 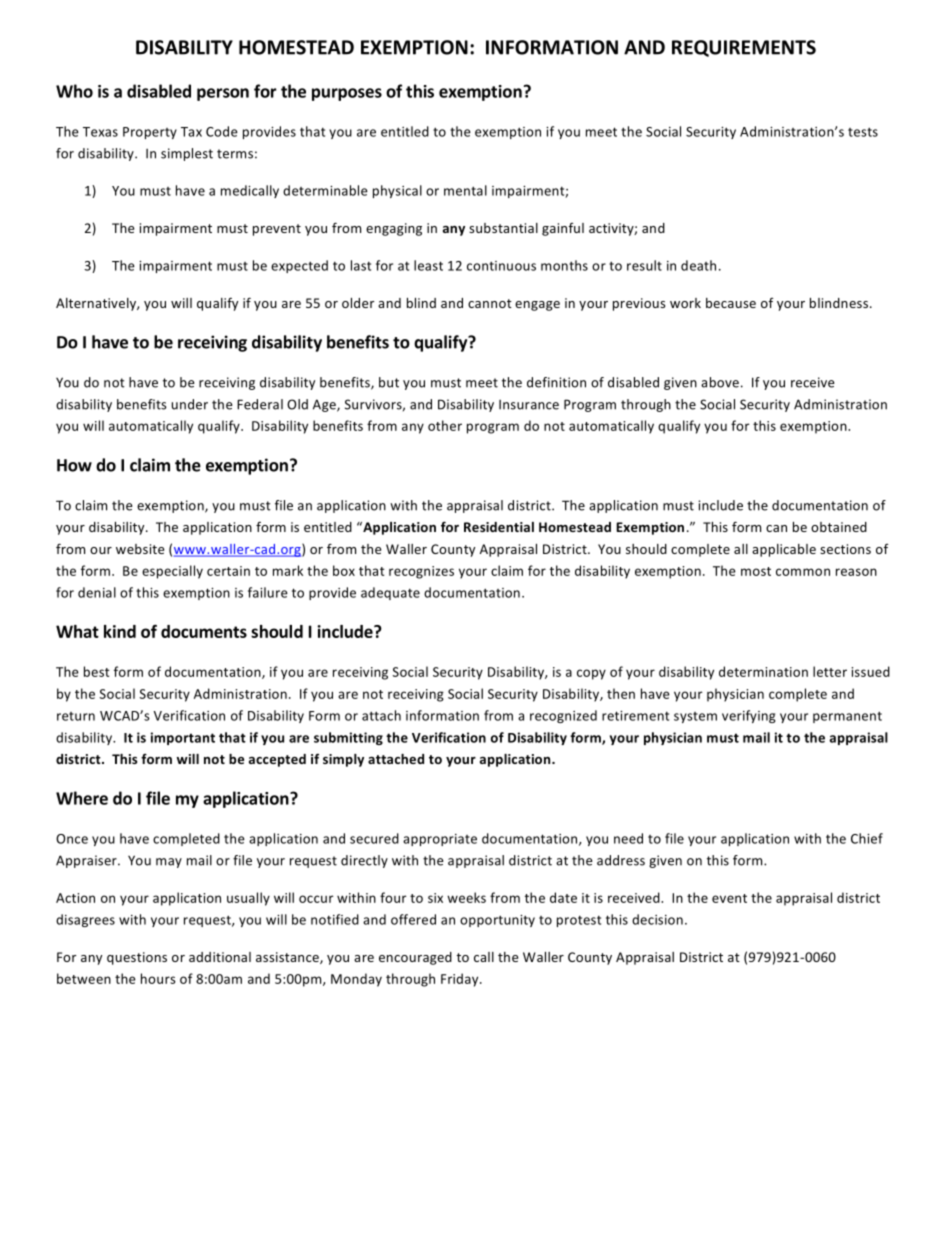 I want to click on REQUIREMENTS, so click(x=744, y=48).
